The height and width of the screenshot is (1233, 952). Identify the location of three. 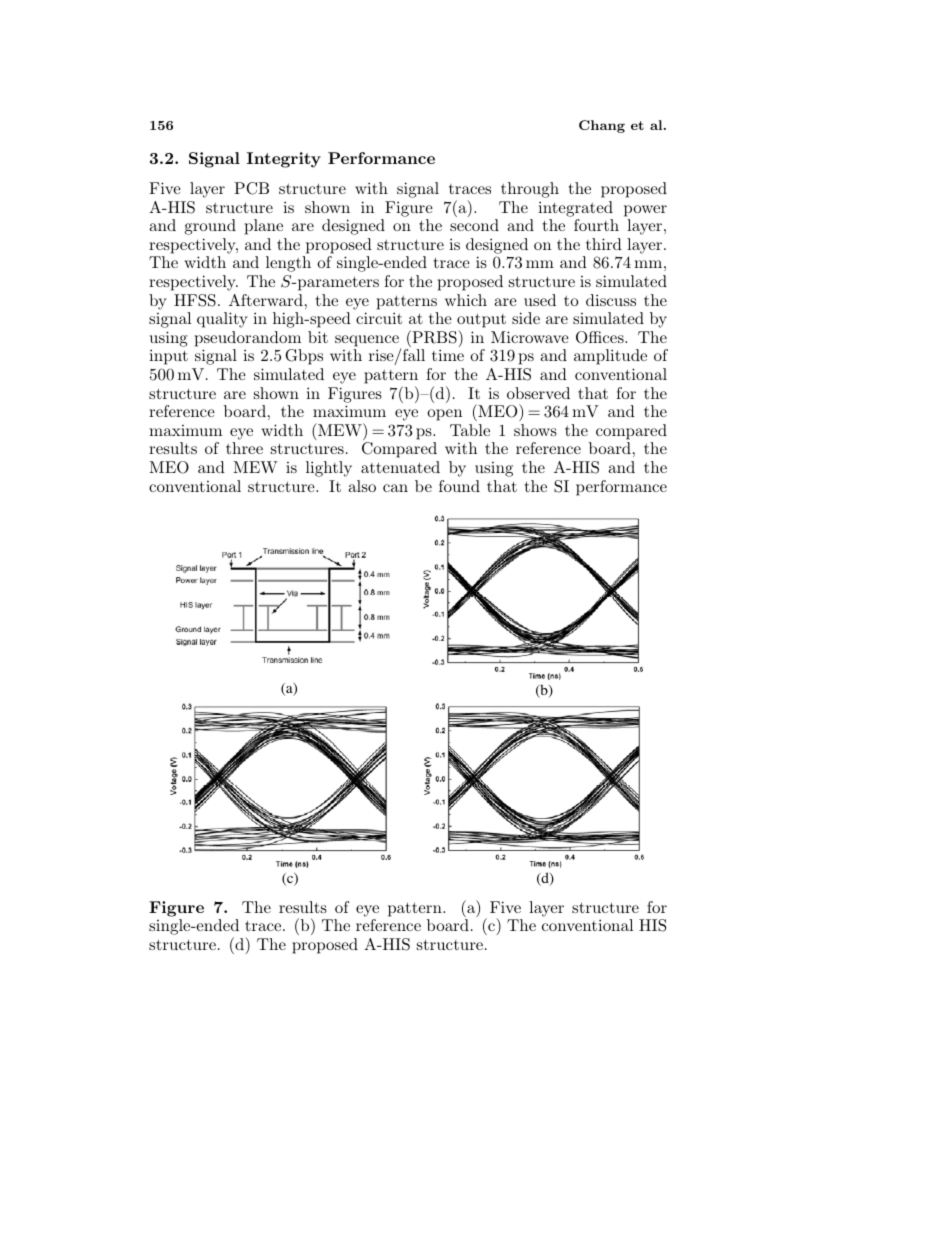
(244, 448).
